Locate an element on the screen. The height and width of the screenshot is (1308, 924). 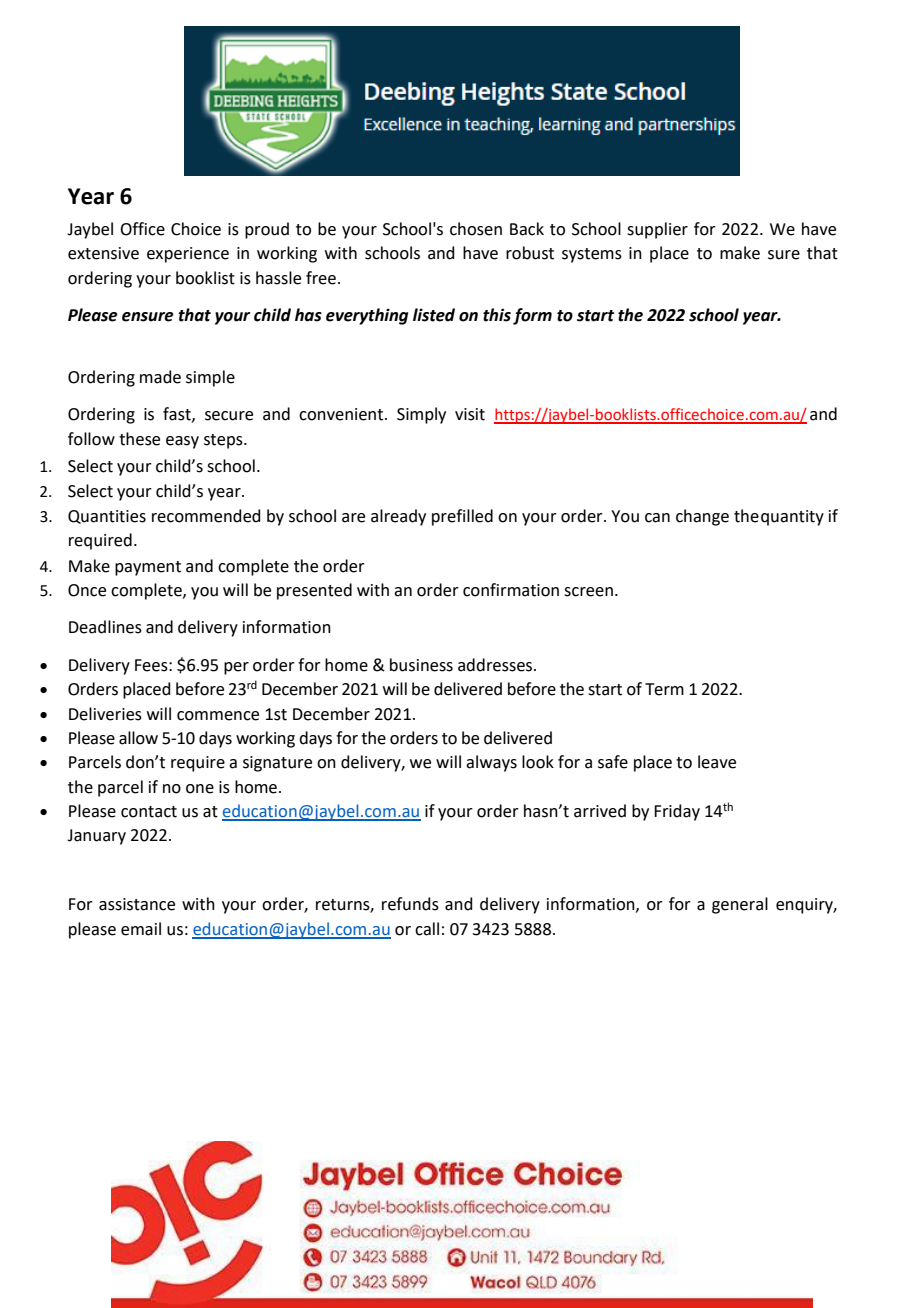
chosen is located at coordinates (476, 229).
